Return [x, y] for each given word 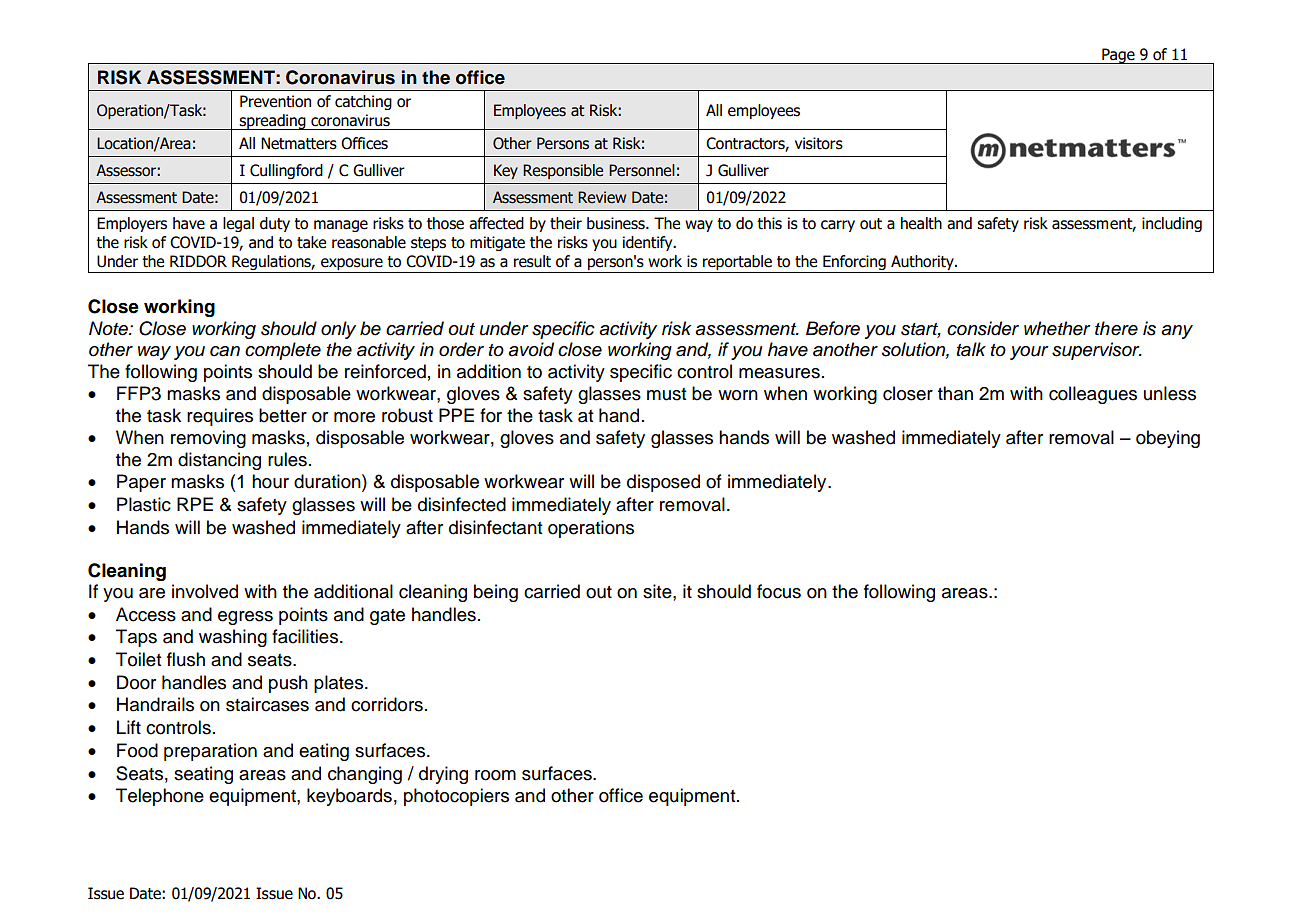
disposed [663, 483]
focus [779, 591]
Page [1118, 56]
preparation [210, 752]
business [617, 223]
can [225, 351]
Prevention [275, 101]
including [1172, 224]
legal [238, 224]
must [667, 394]
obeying [1168, 439]
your [1029, 353]
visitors [819, 143]
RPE [195, 504]
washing [233, 638]
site [658, 591]
